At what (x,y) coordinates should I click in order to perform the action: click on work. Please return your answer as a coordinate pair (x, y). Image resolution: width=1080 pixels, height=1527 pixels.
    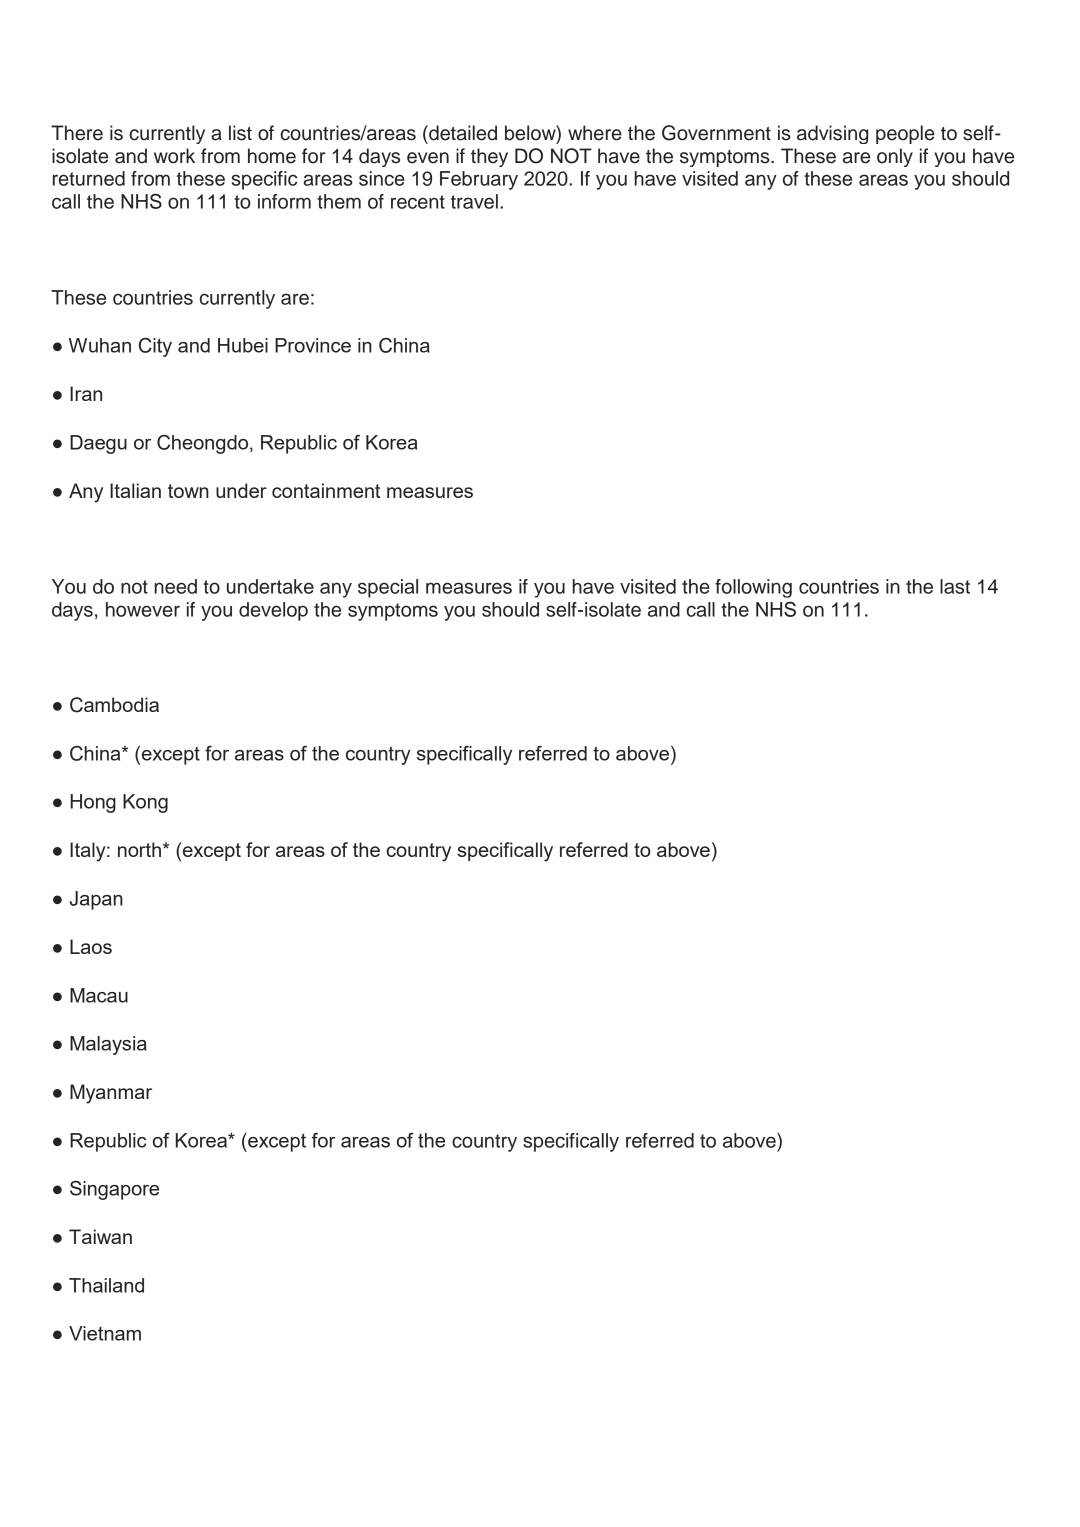
    Looking at the image, I should click on (174, 156).
